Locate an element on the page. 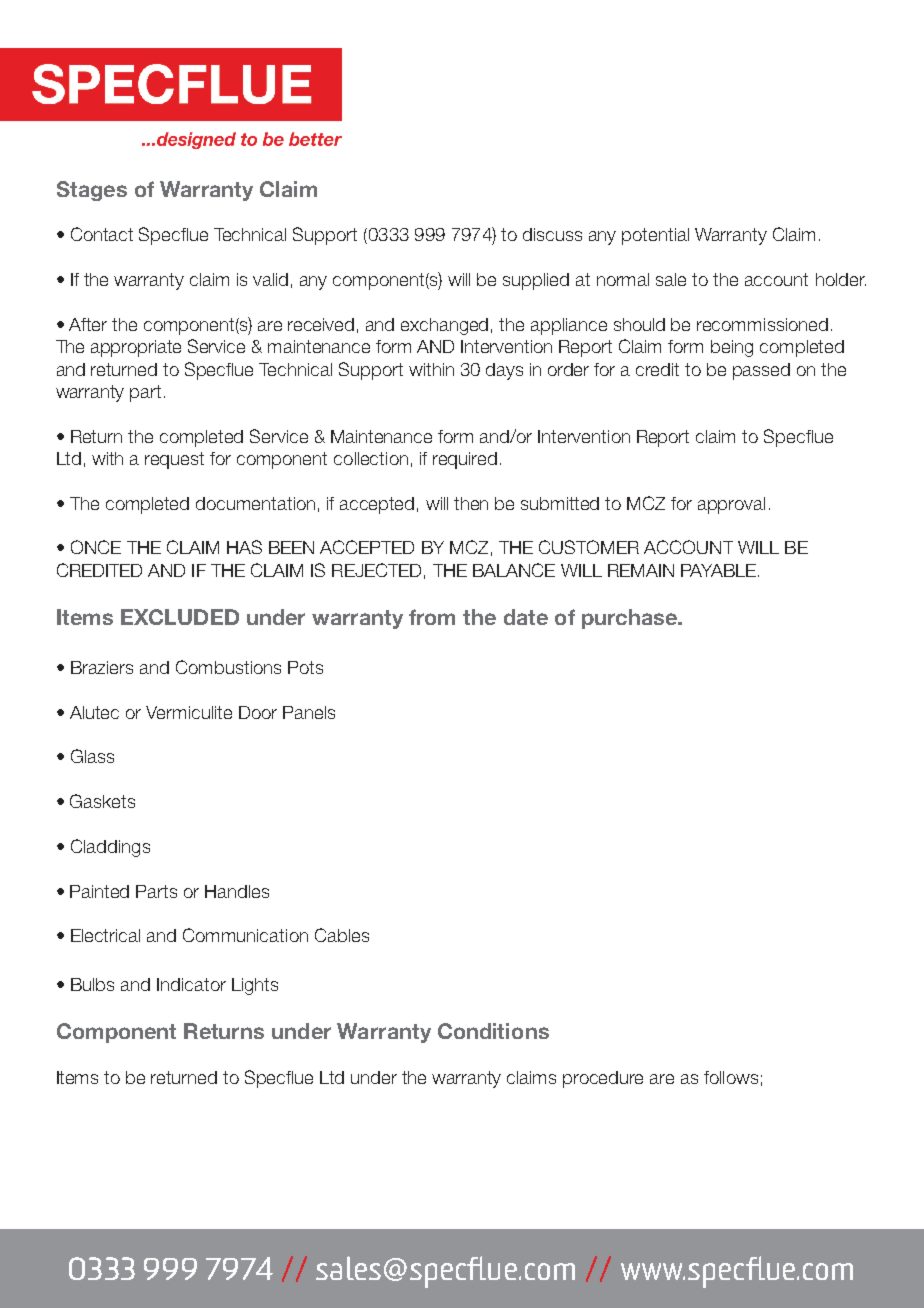 The width and height of the image is (924, 1308). required is located at coordinates (465, 460).
